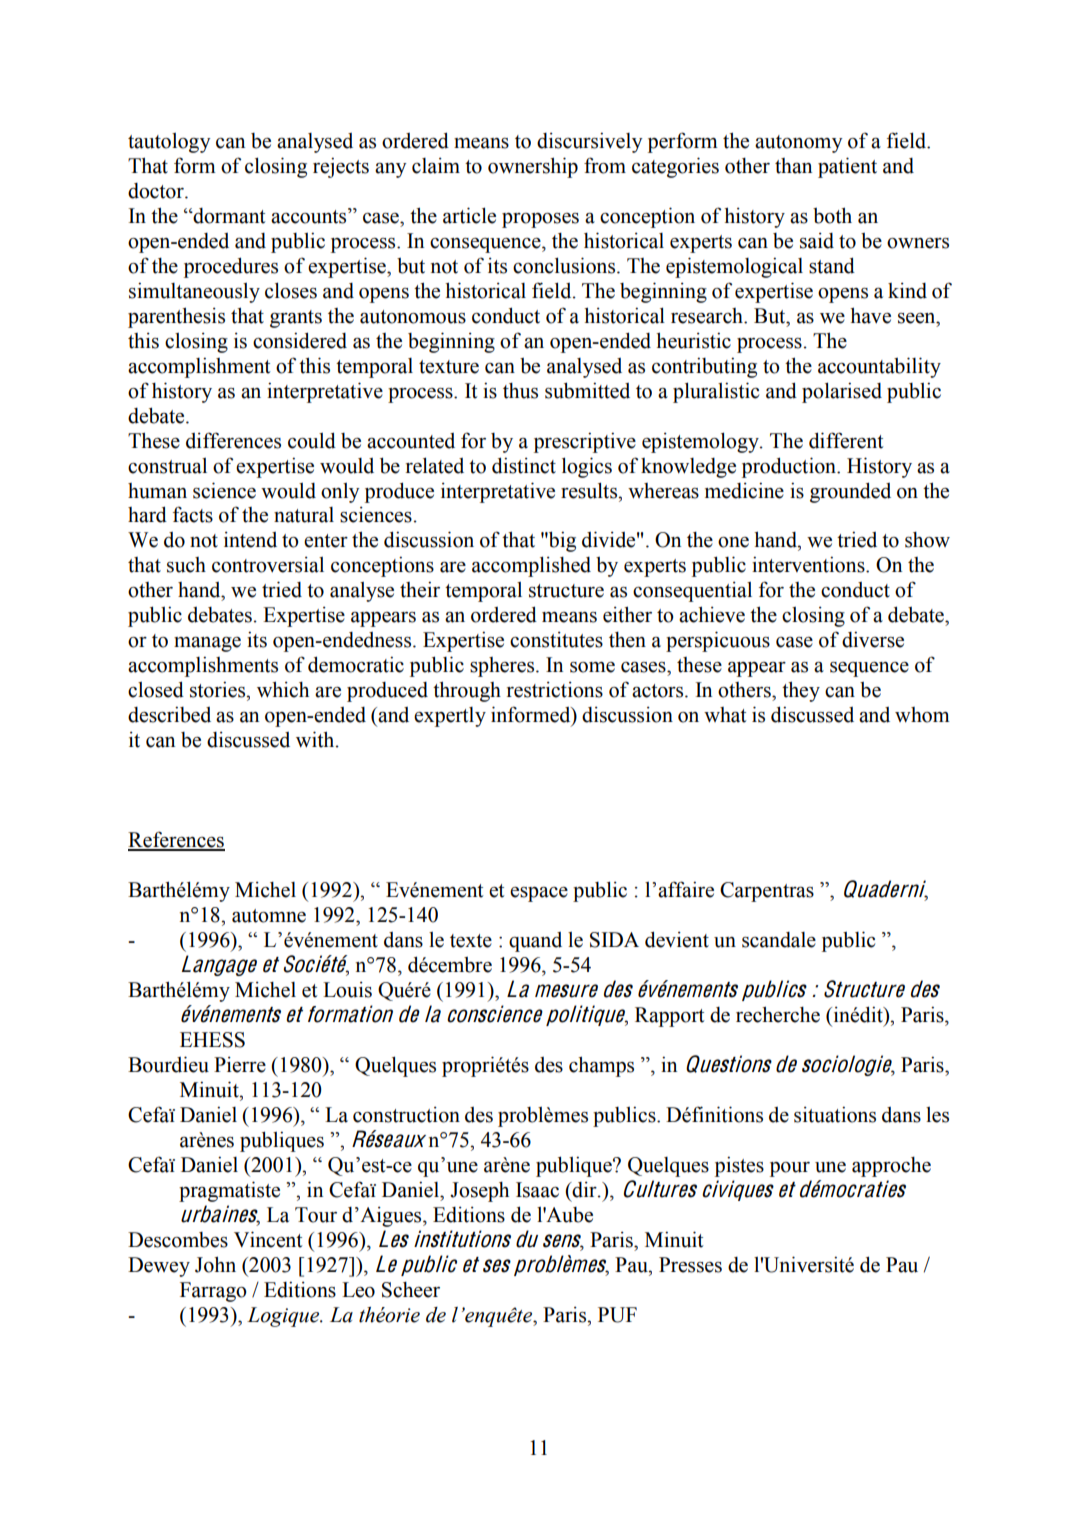 The height and width of the image is (1524, 1078). Describe the element at coordinates (215, 1264) in the image. I see `John` at that location.
